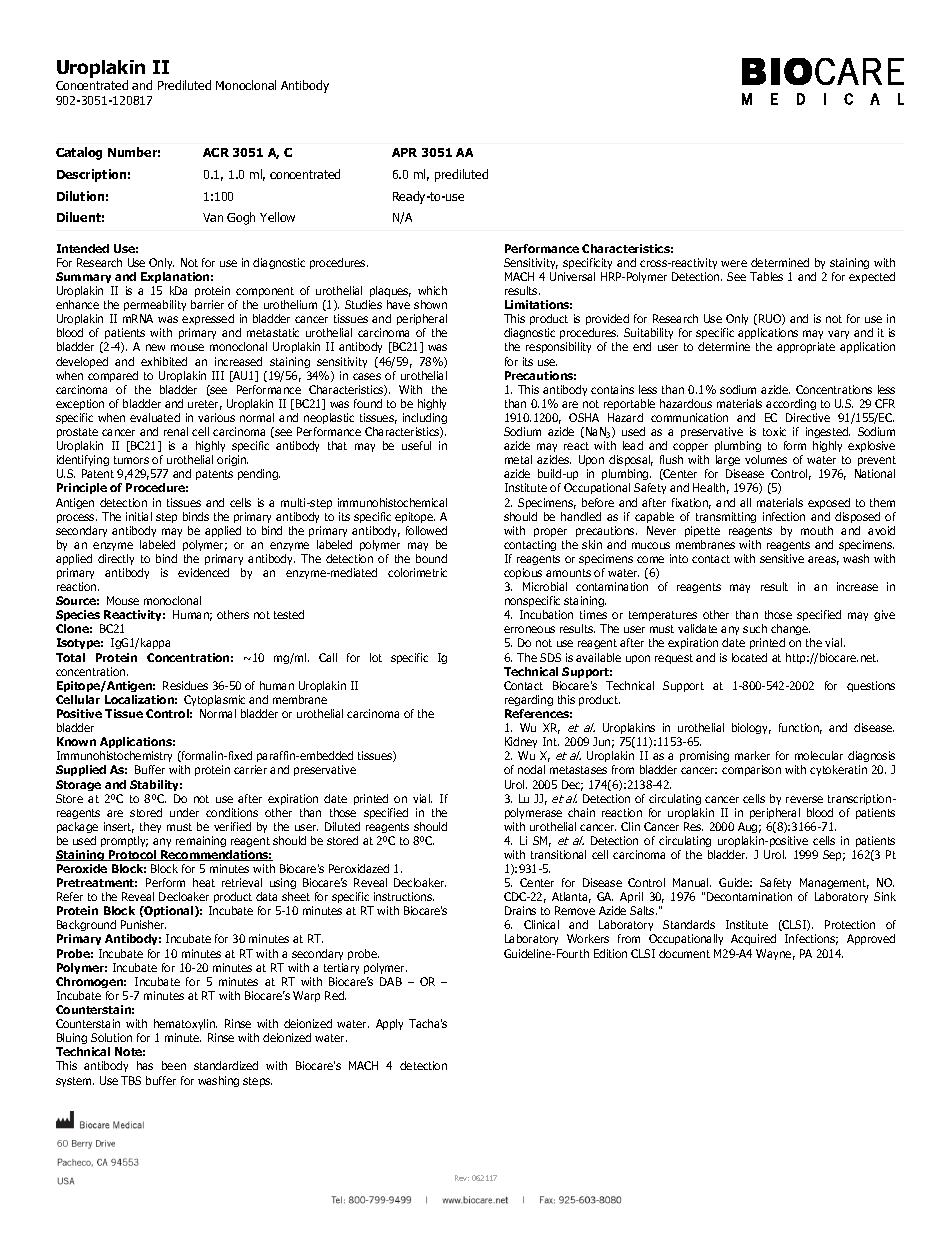 Image resolution: width=952 pixels, height=1233 pixels. What do you see at coordinates (518, 459) in the page?
I see `metal` at bounding box center [518, 459].
